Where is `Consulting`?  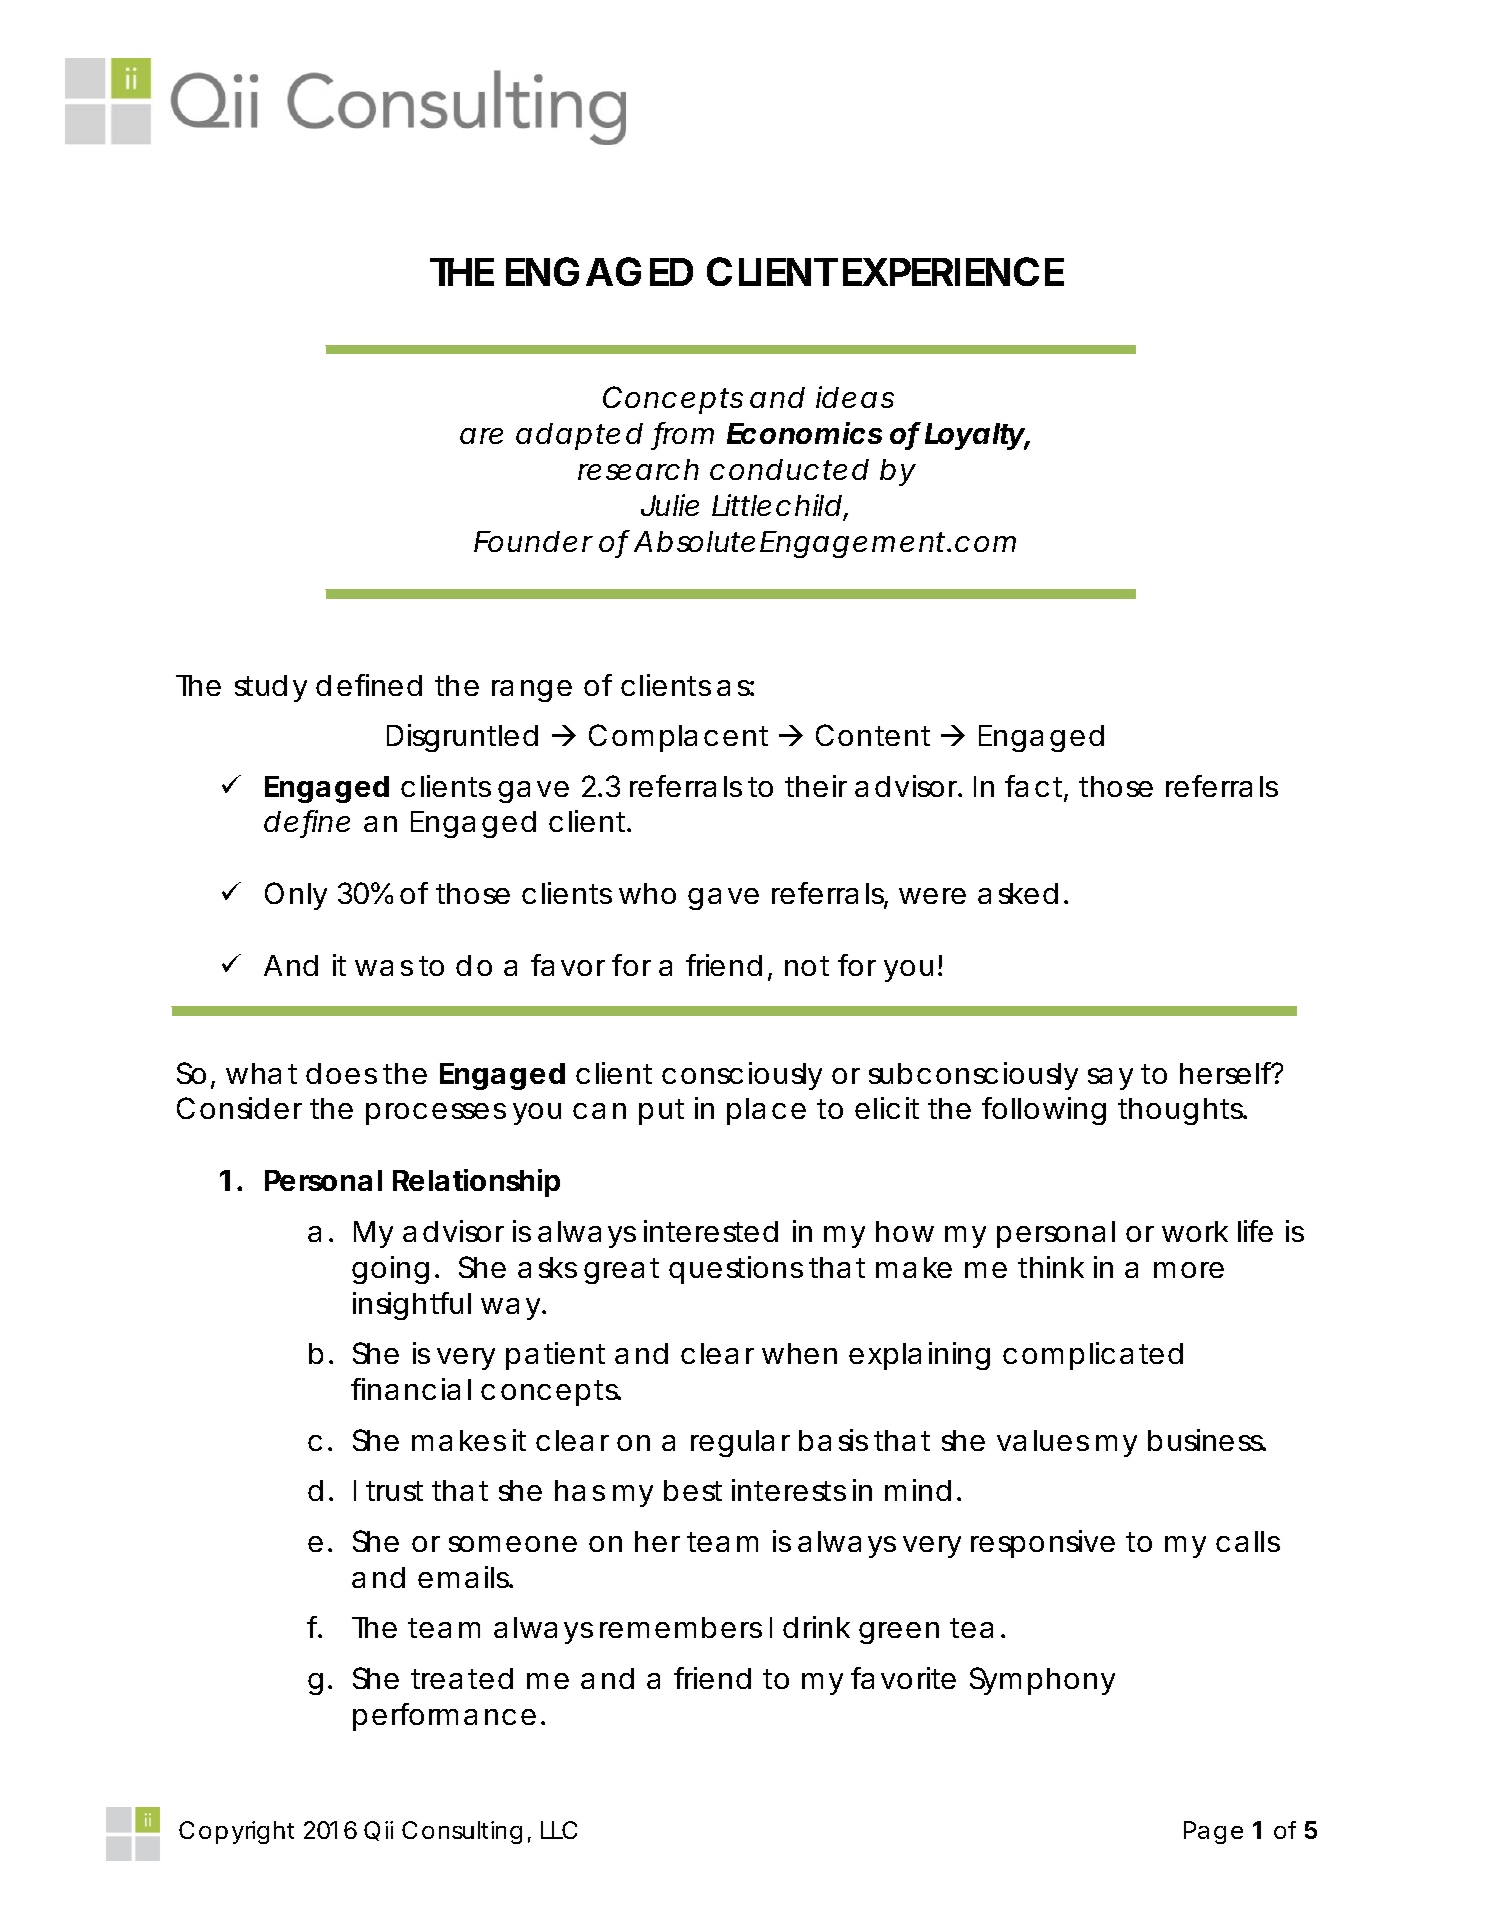
Consulting is located at coordinates (462, 1832).
